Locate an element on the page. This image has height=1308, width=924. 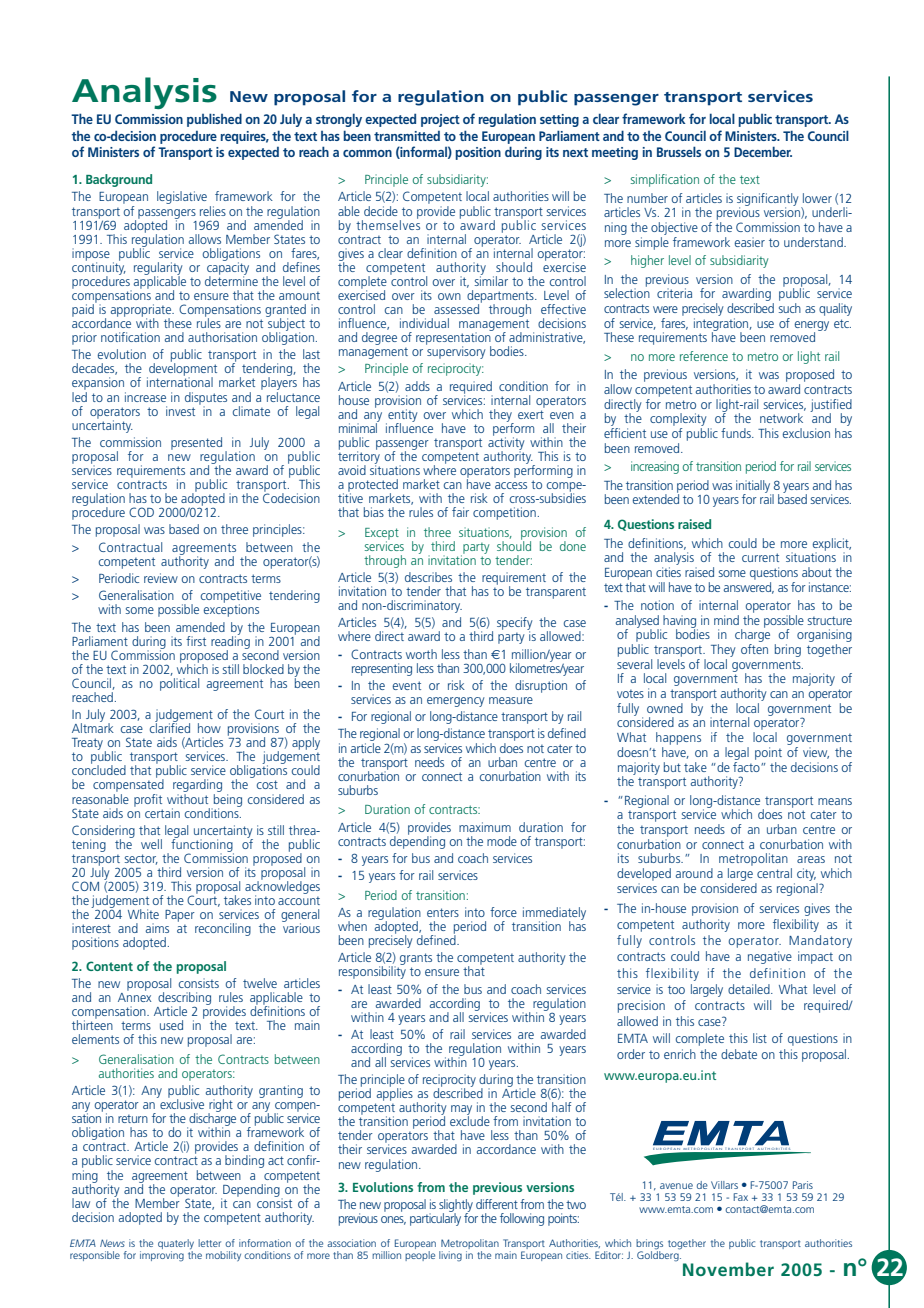
living is located at coordinates (450, 1256).
